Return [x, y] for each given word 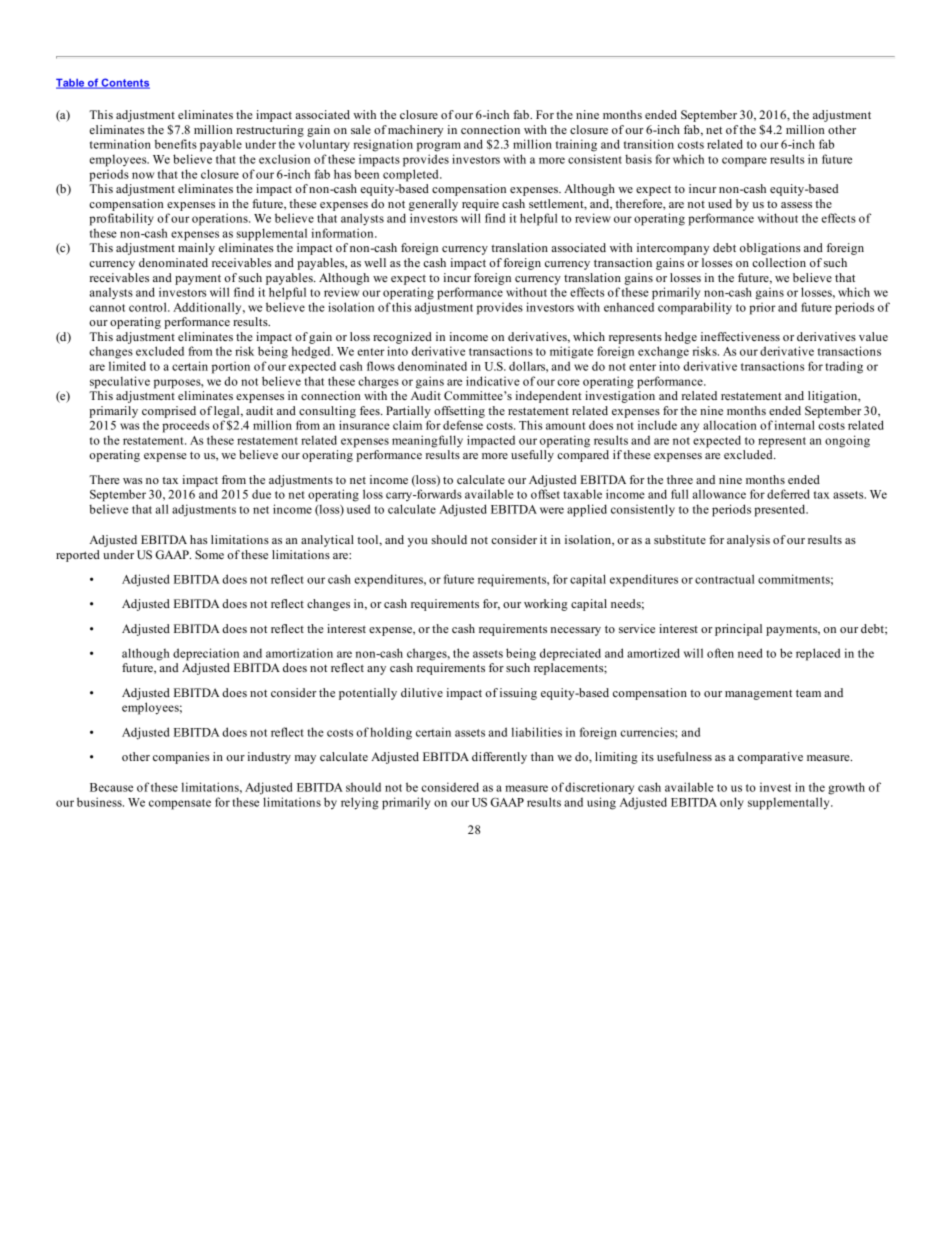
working [546, 605]
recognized [402, 338]
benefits [176, 144]
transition [649, 144]
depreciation [206, 654]
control [149, 307]
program [439, 147]
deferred [788, 494]
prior [762, 309]
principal [738, 630]
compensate [180, 804]
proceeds [185, 426]
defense [463, 425]
